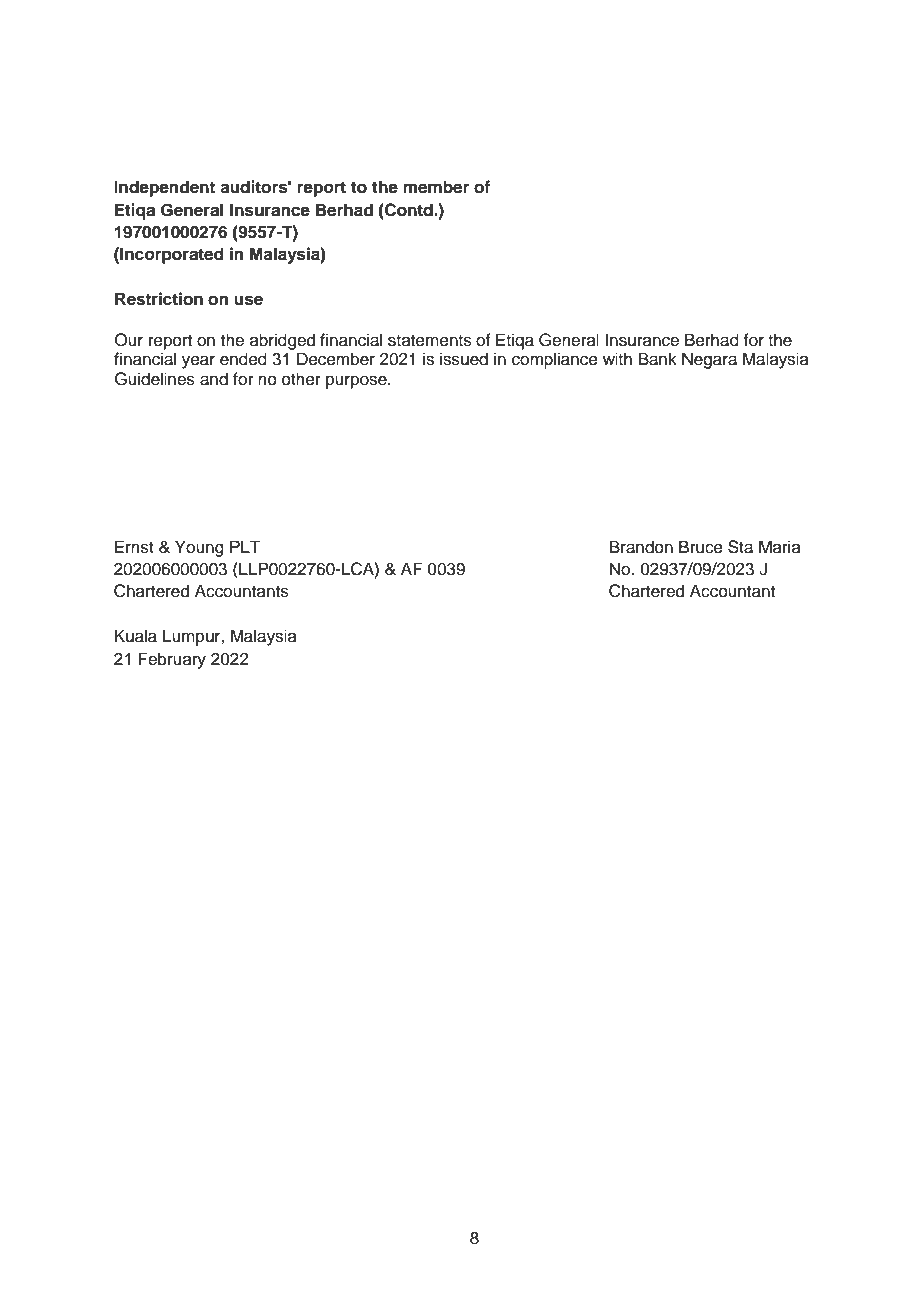  Describe the element at coordinates (357, 382) in the page. I see `purpose` at that location.
